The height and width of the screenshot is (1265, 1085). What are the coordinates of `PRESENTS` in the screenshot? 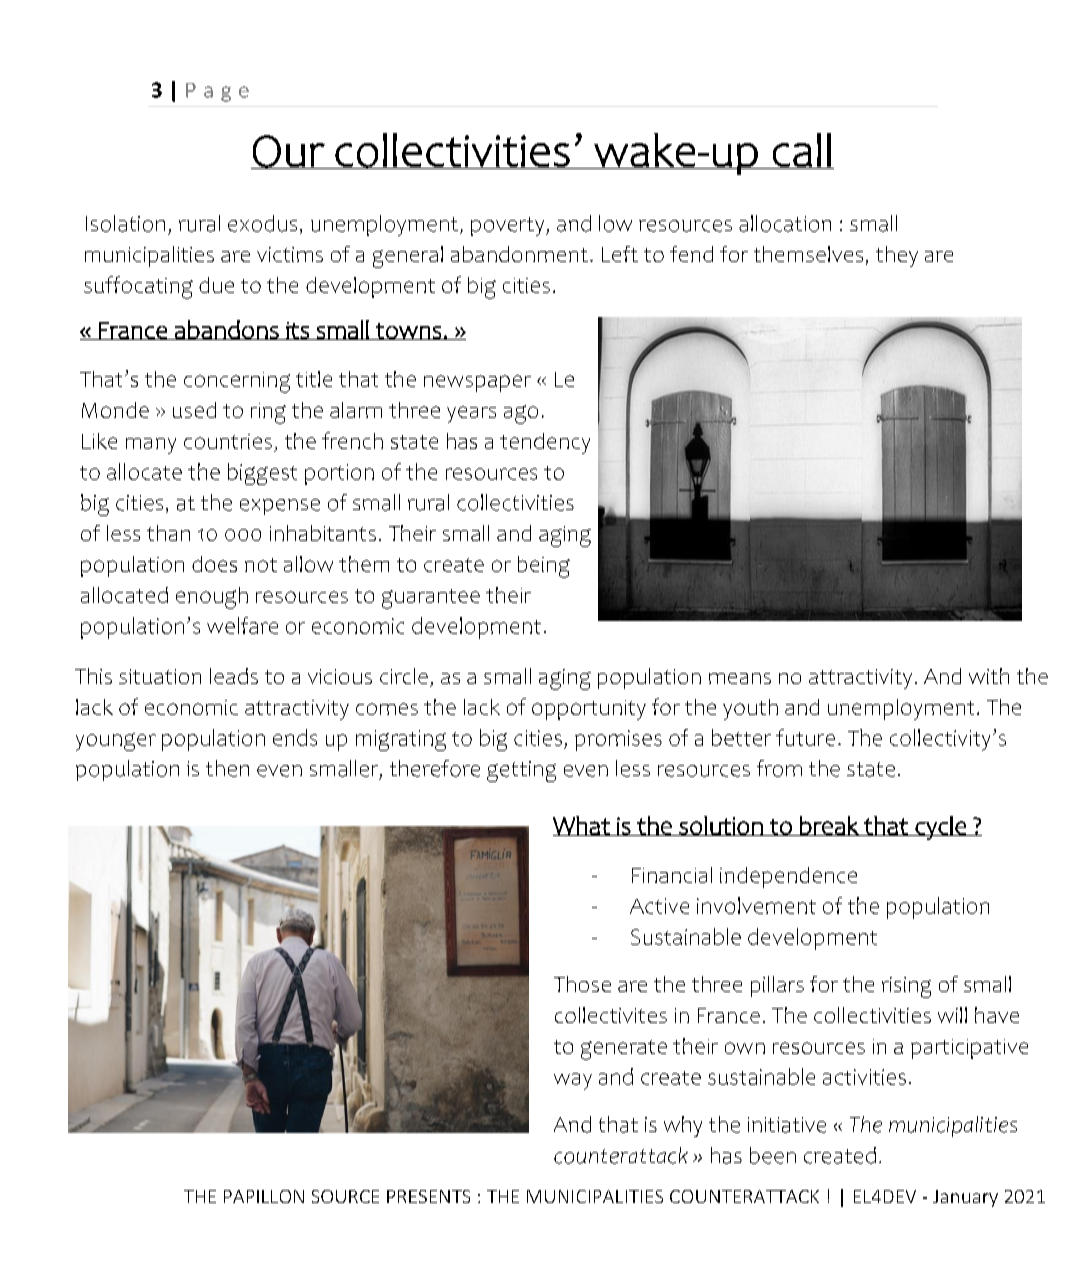 It's located at (428, 1196).
